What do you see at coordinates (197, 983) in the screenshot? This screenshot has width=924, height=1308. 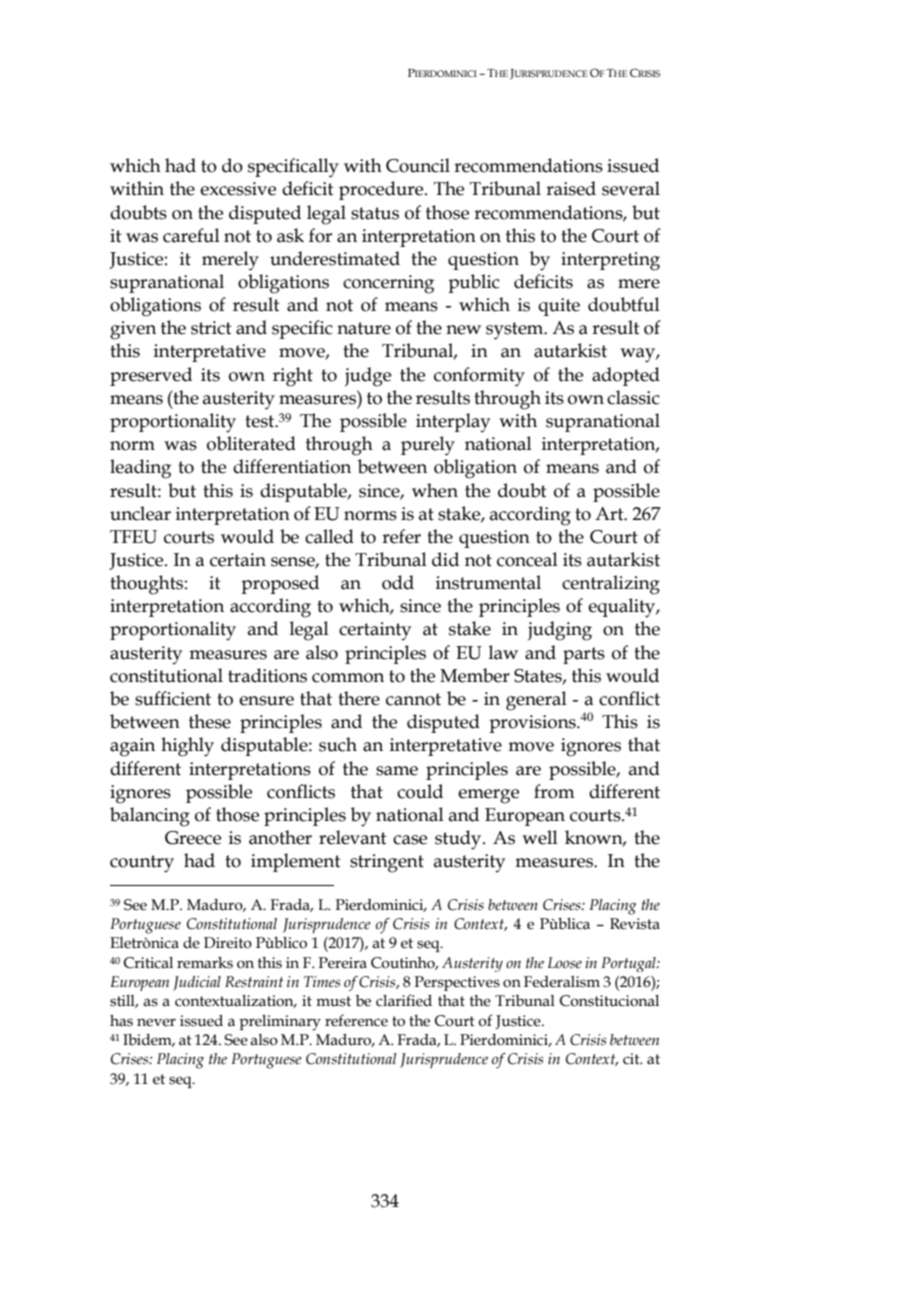 I see `Judicial` at bounding box center [197, 983].
